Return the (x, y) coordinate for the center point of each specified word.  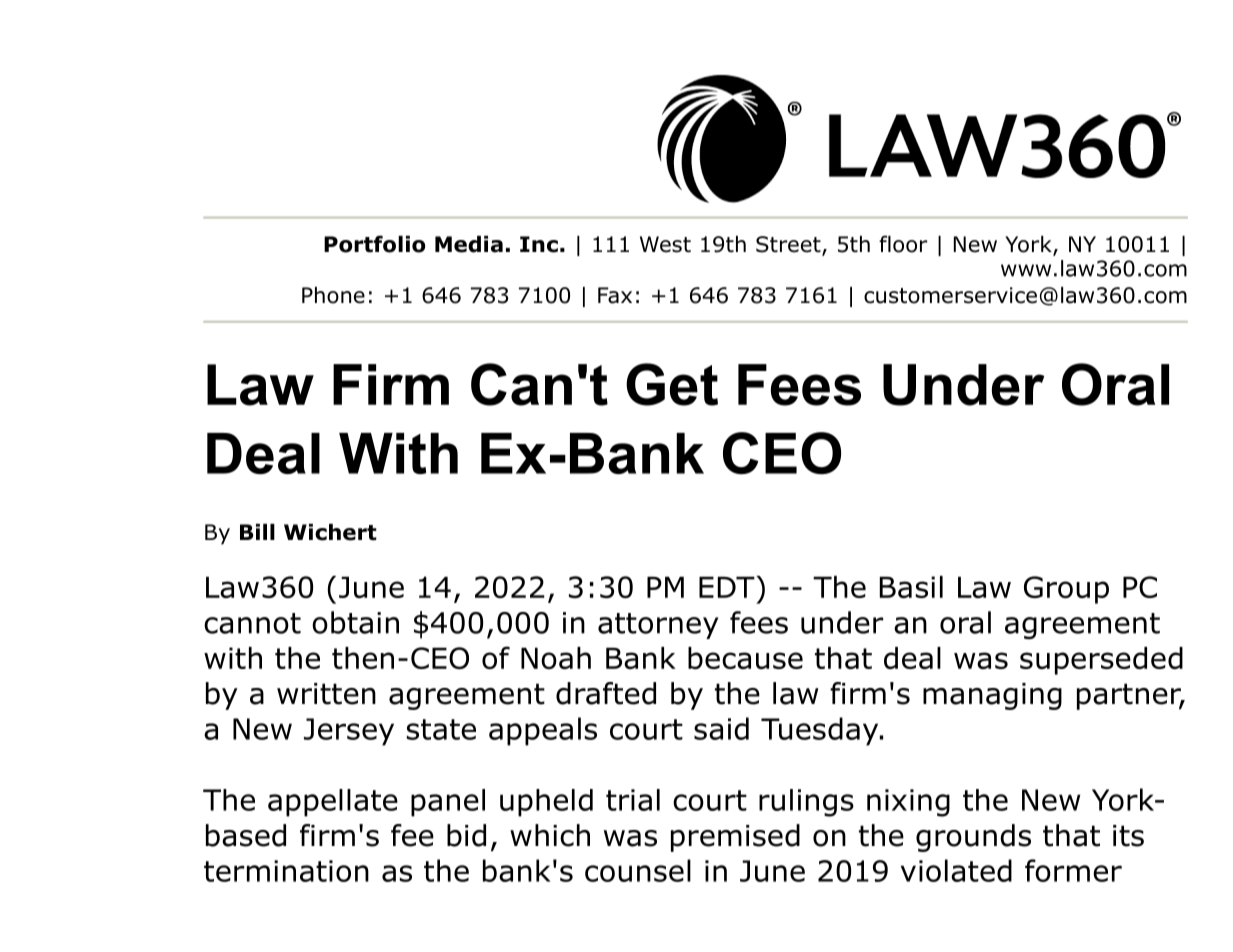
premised (735, 838)
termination (286, 871)
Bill (257, 532)
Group (1066, 590)
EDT (728, 587)
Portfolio (374, 244)
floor (903, 244)
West (665, 244)
